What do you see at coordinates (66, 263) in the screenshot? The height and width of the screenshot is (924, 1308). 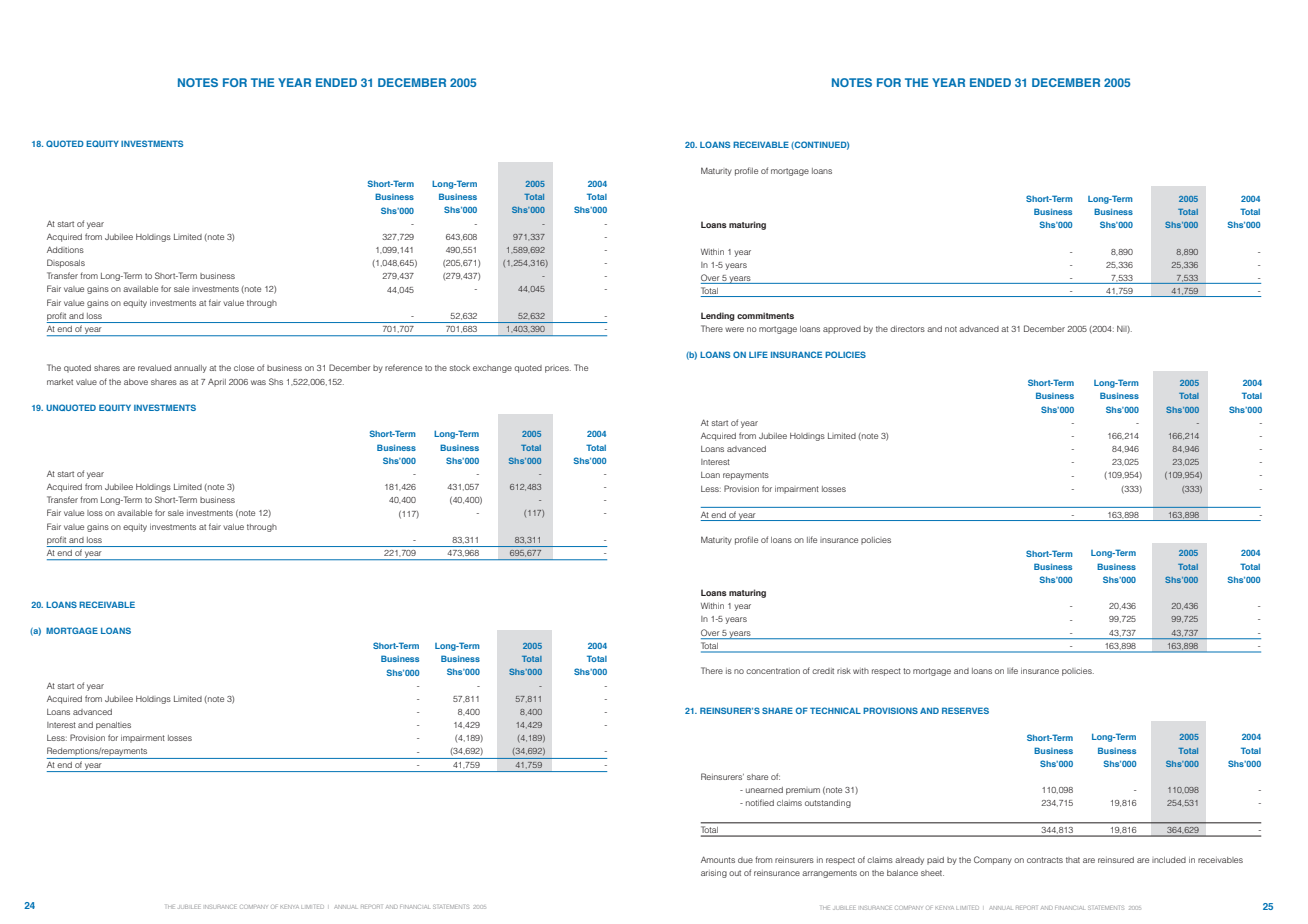 I see `Disposals` at bounding box center [66, 263].
